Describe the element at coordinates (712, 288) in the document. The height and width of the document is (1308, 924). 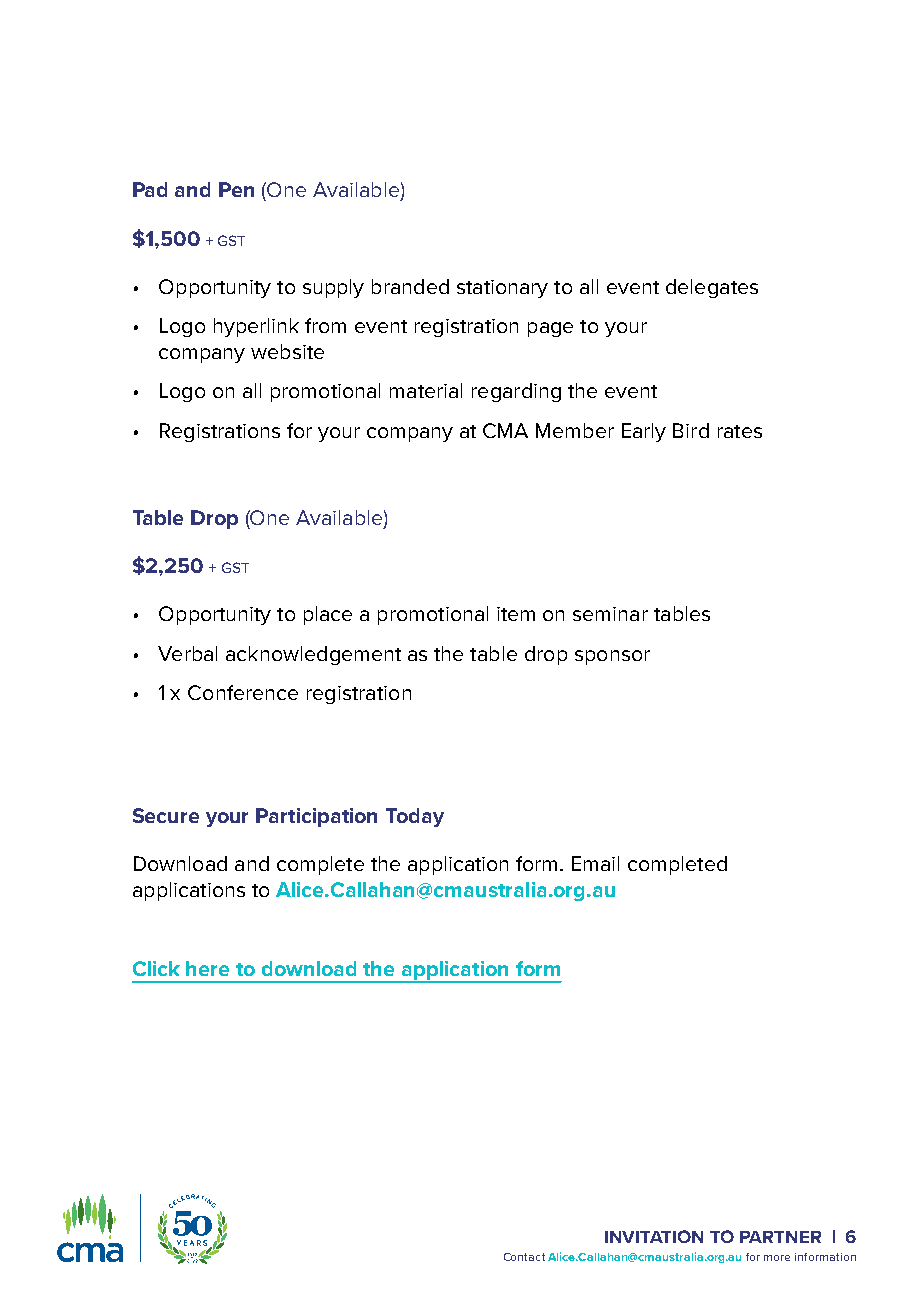
I see `delegates` at that location.
